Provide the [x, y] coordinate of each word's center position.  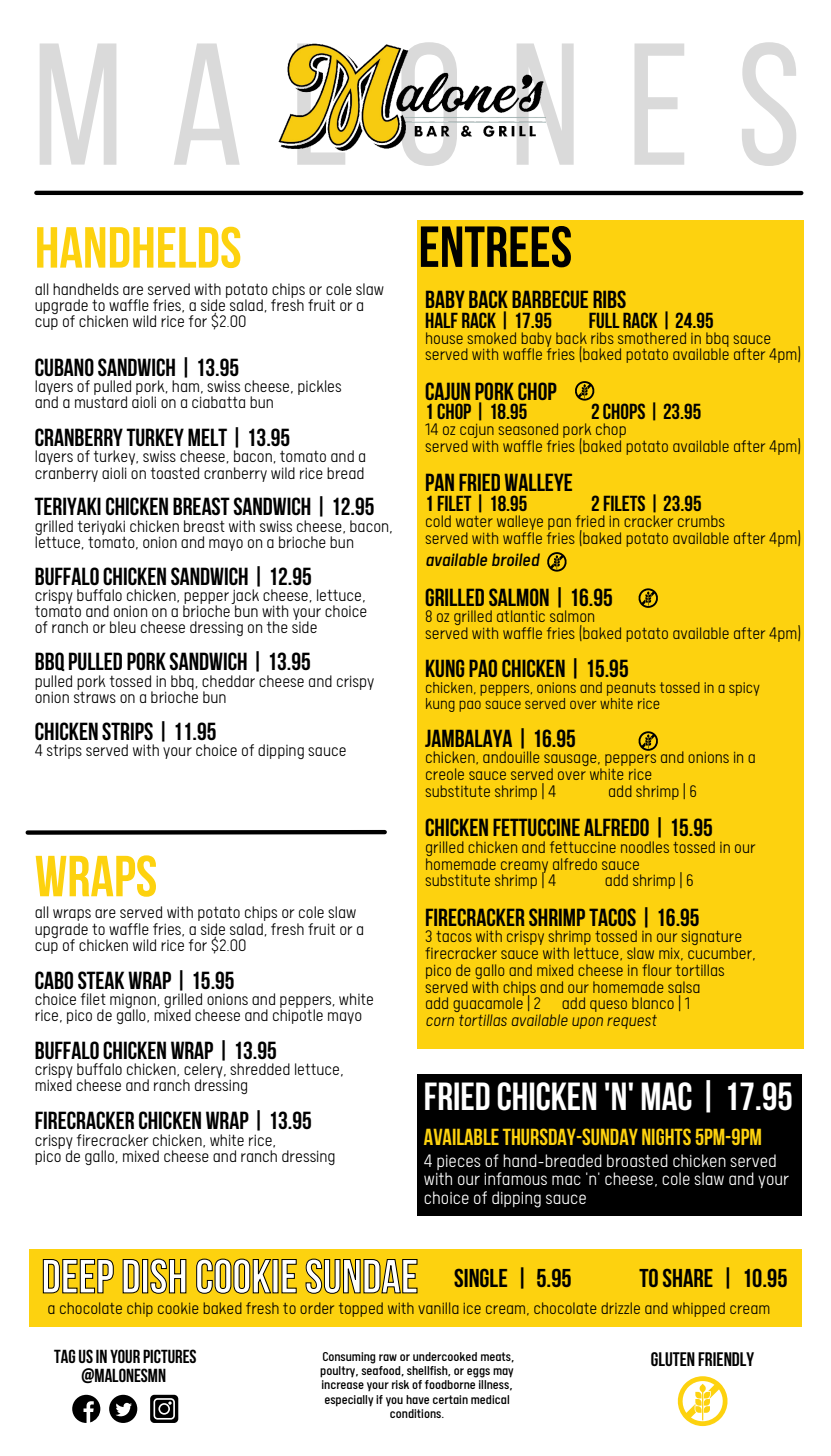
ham [185, 386]
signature [711, 939]
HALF [442, 320]
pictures [169, 1356]
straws [95, 696]
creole [445, 774]
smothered [652, 336]
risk [400, 1384]
